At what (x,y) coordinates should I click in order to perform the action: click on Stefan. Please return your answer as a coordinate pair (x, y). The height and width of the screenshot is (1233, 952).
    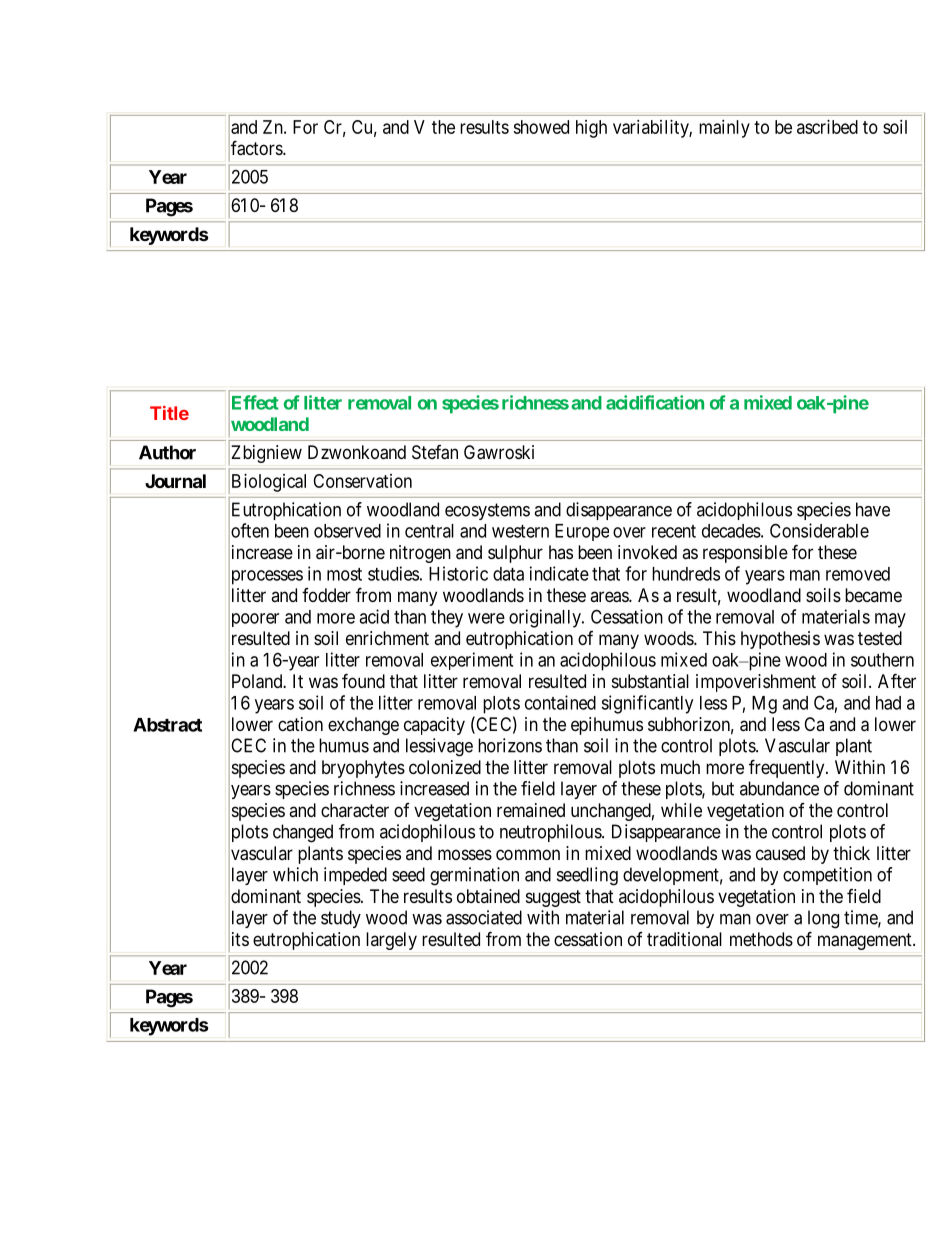
    Looking at the image, I should click on (435, 452).
